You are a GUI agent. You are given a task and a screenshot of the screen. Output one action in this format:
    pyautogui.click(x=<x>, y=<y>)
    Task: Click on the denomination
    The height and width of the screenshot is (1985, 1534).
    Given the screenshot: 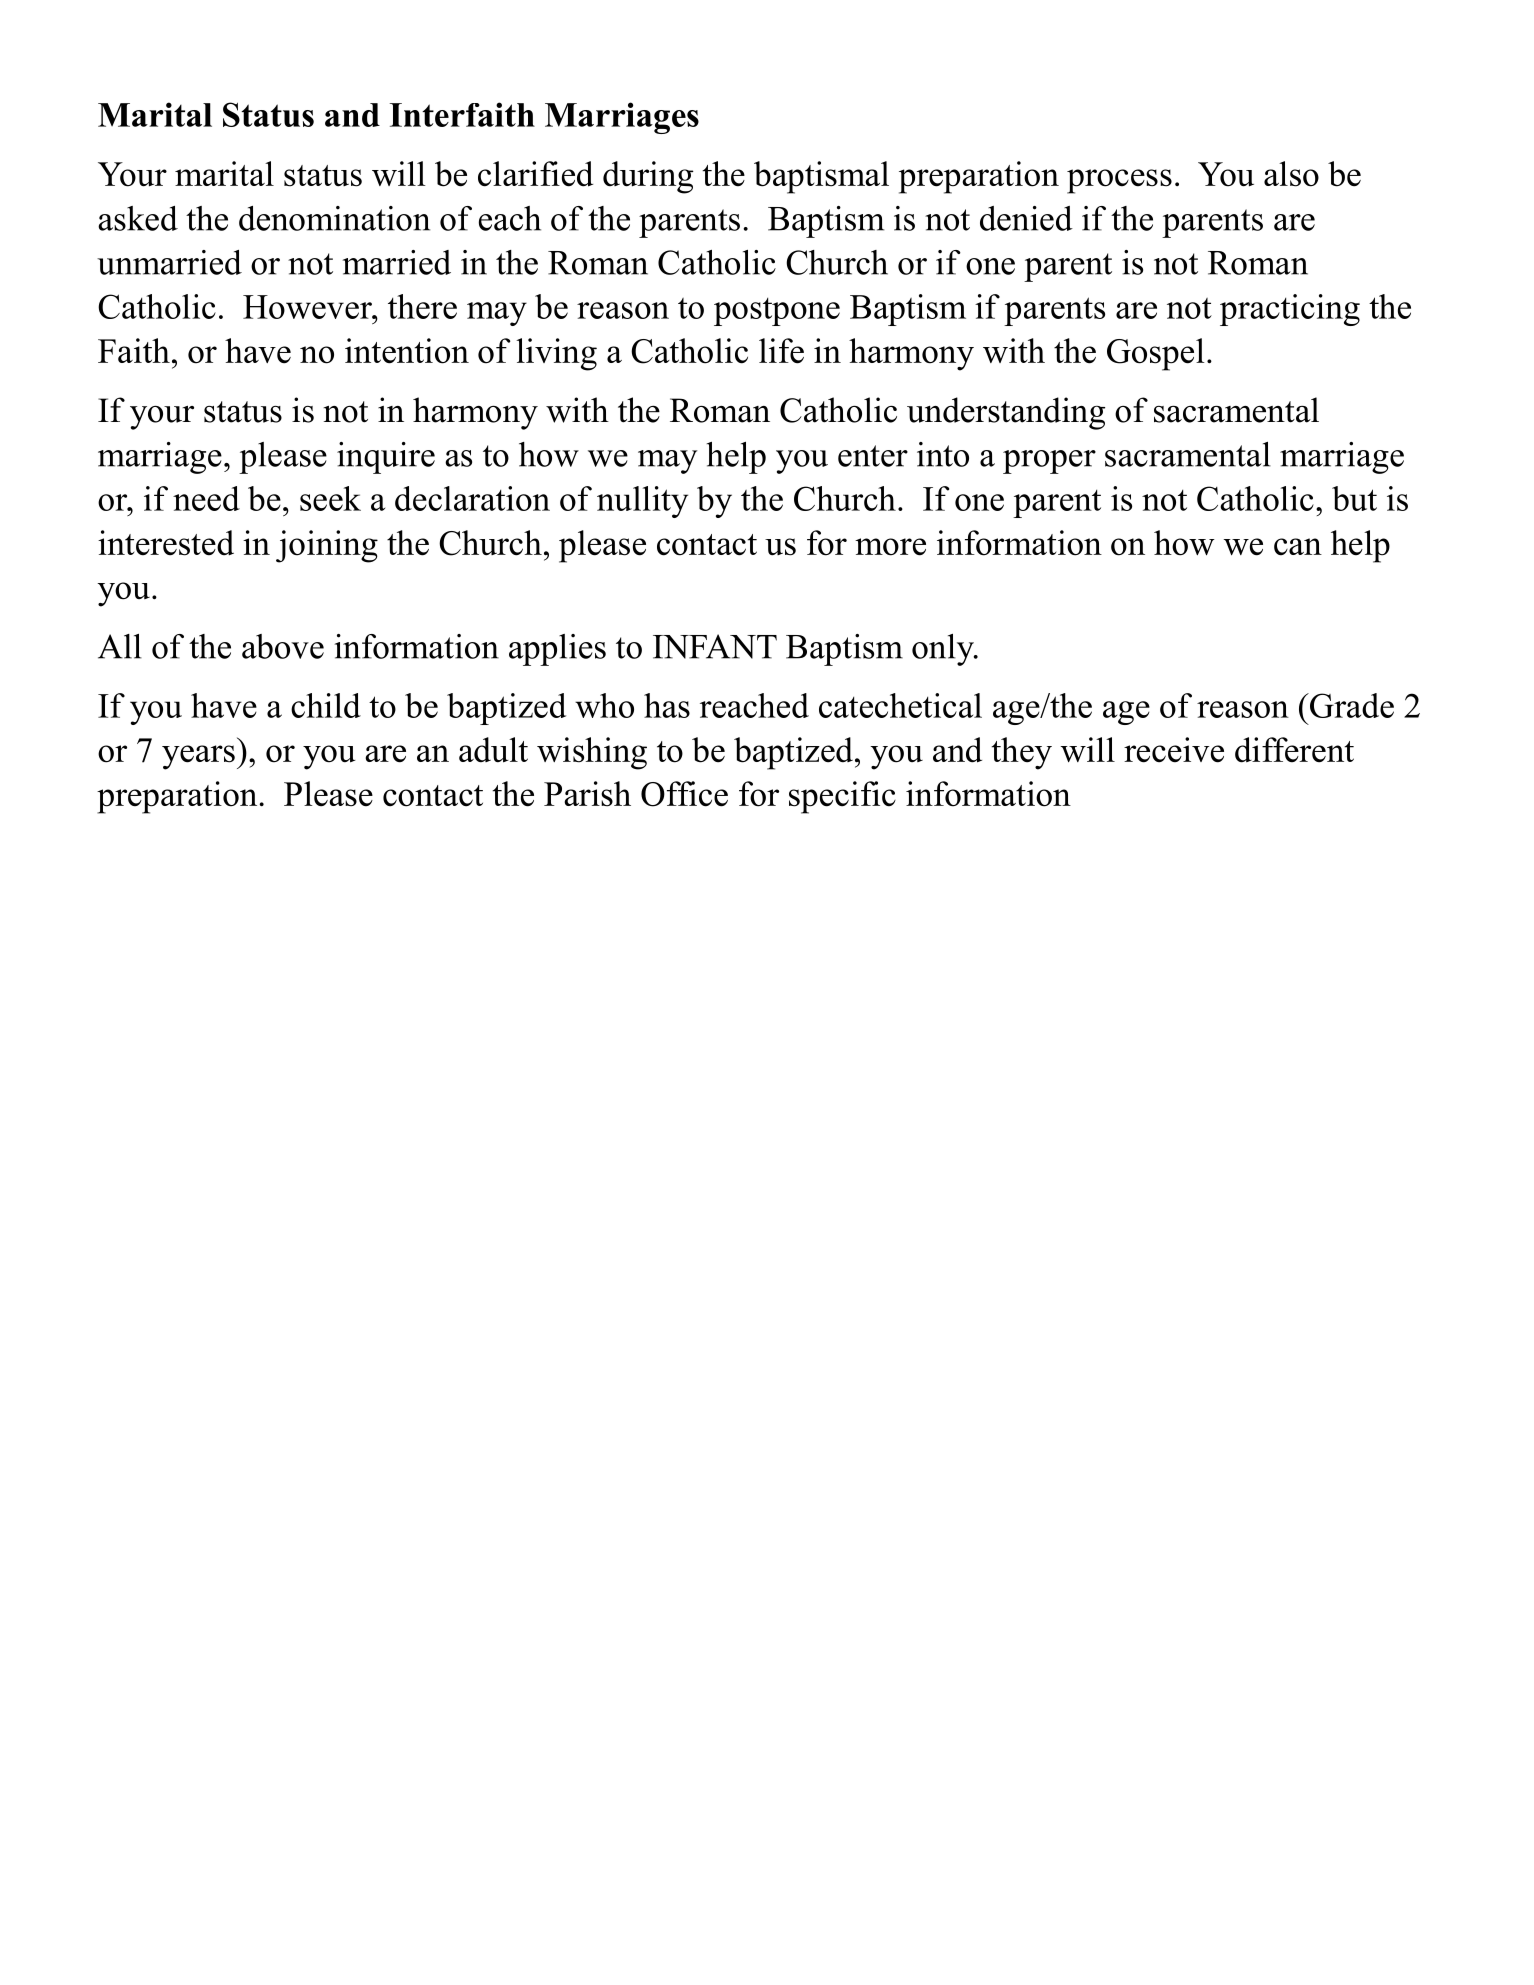 What is the action you would take?
    pyautogui.click(x=334, y=218)
